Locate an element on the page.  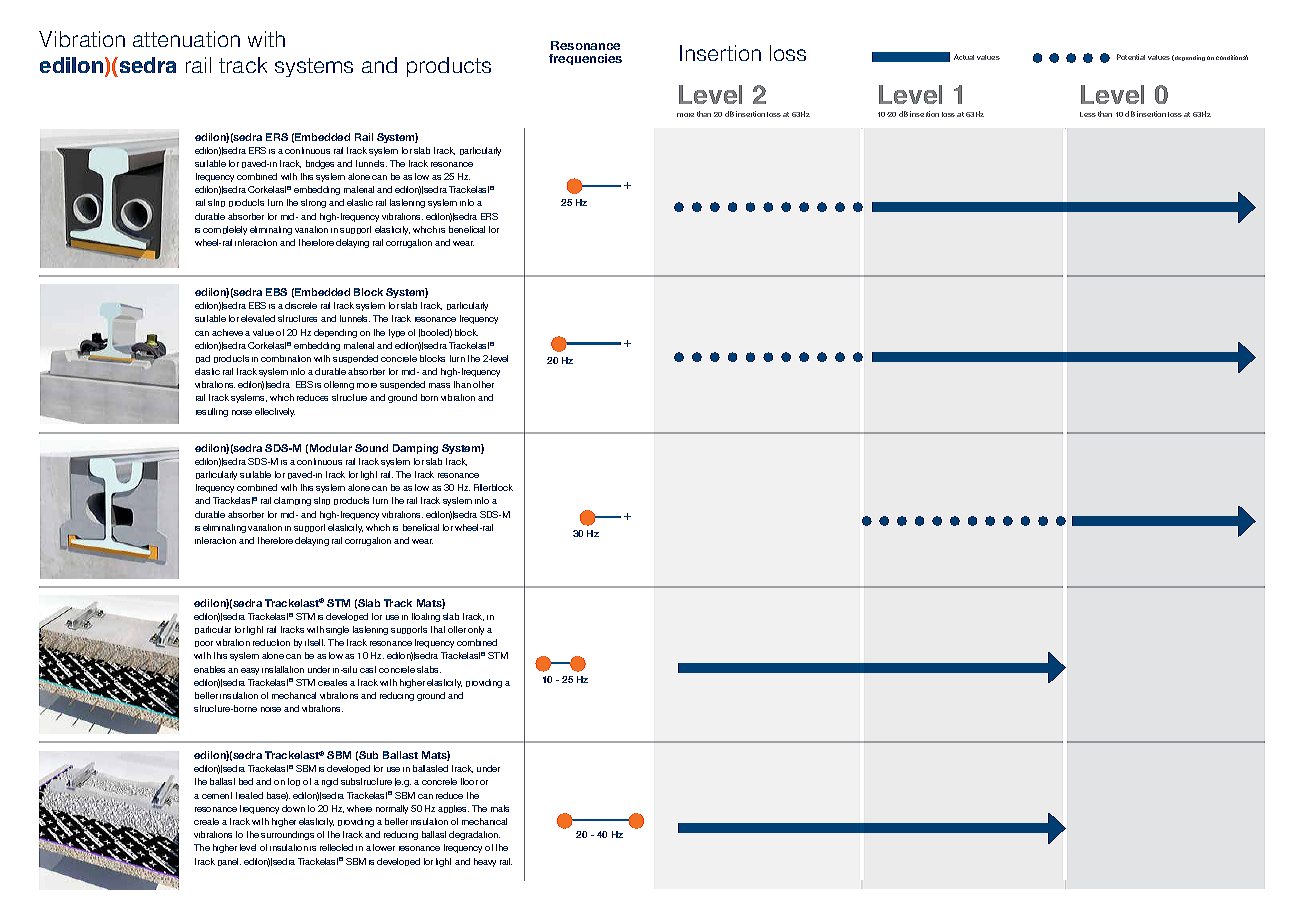
frequencies is located at coordinates (585, 59).
